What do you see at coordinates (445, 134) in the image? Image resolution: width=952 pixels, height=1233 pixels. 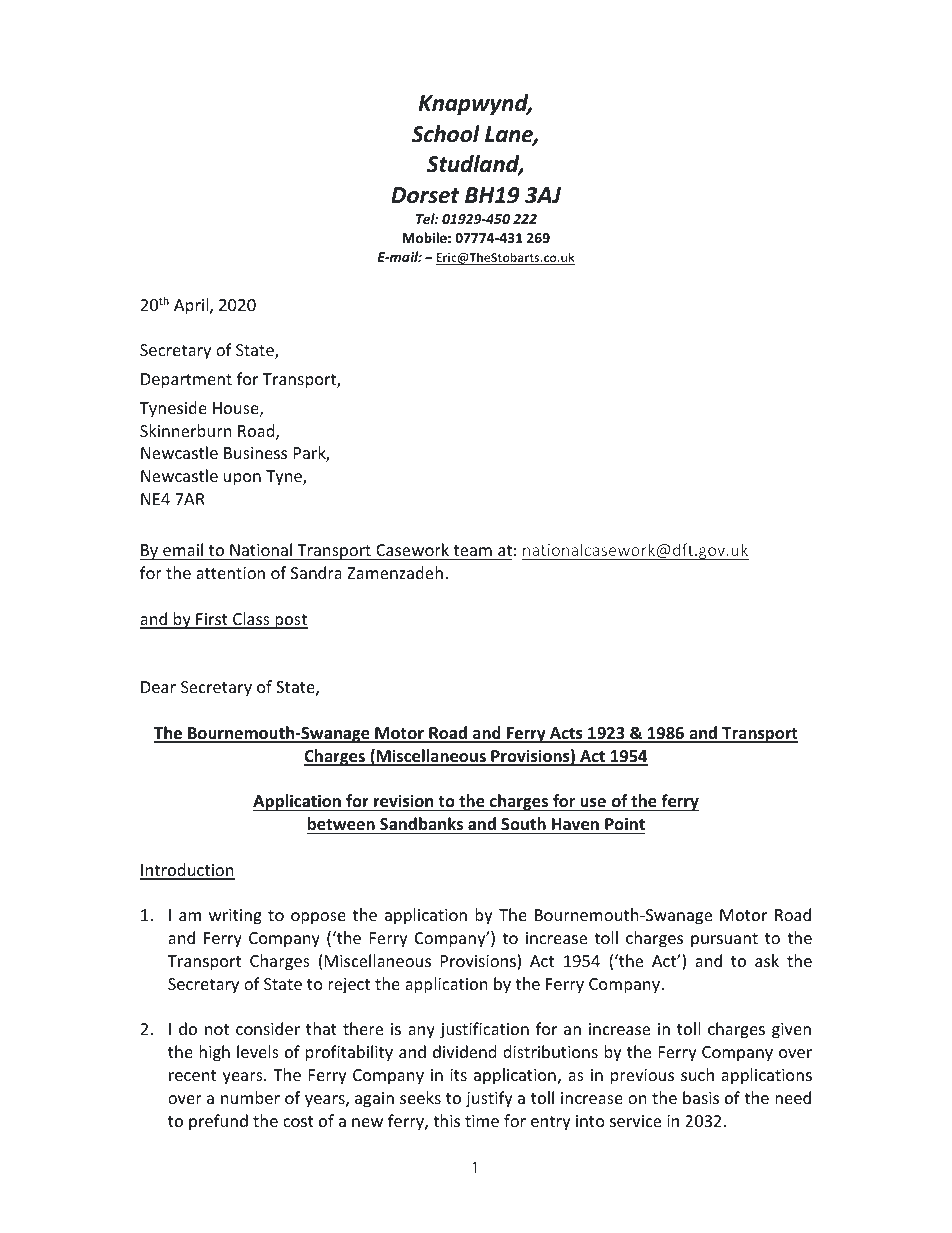 I see `School` at bounding box center [445, 134].
